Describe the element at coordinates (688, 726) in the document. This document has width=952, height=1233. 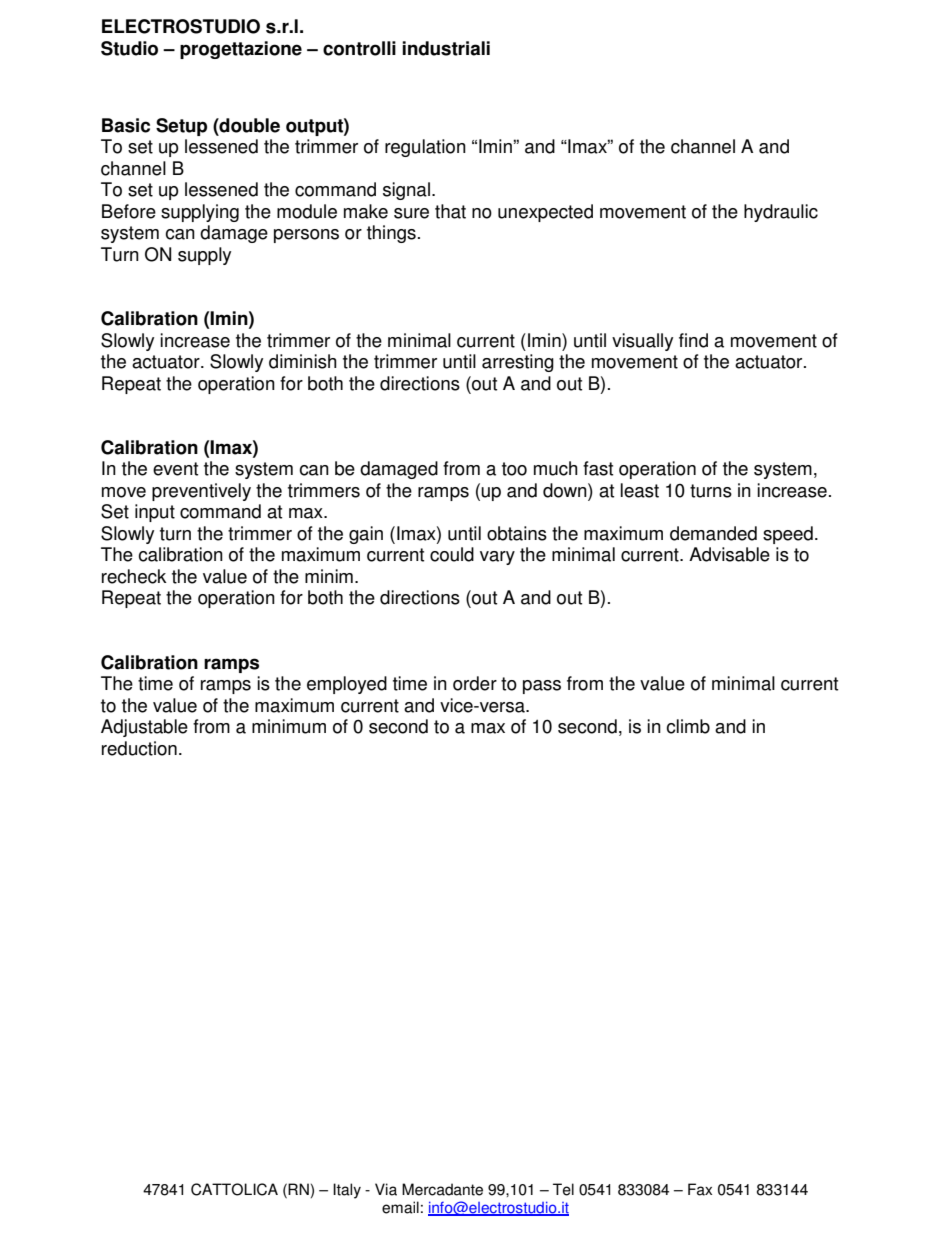
I see `climb` at that location.
